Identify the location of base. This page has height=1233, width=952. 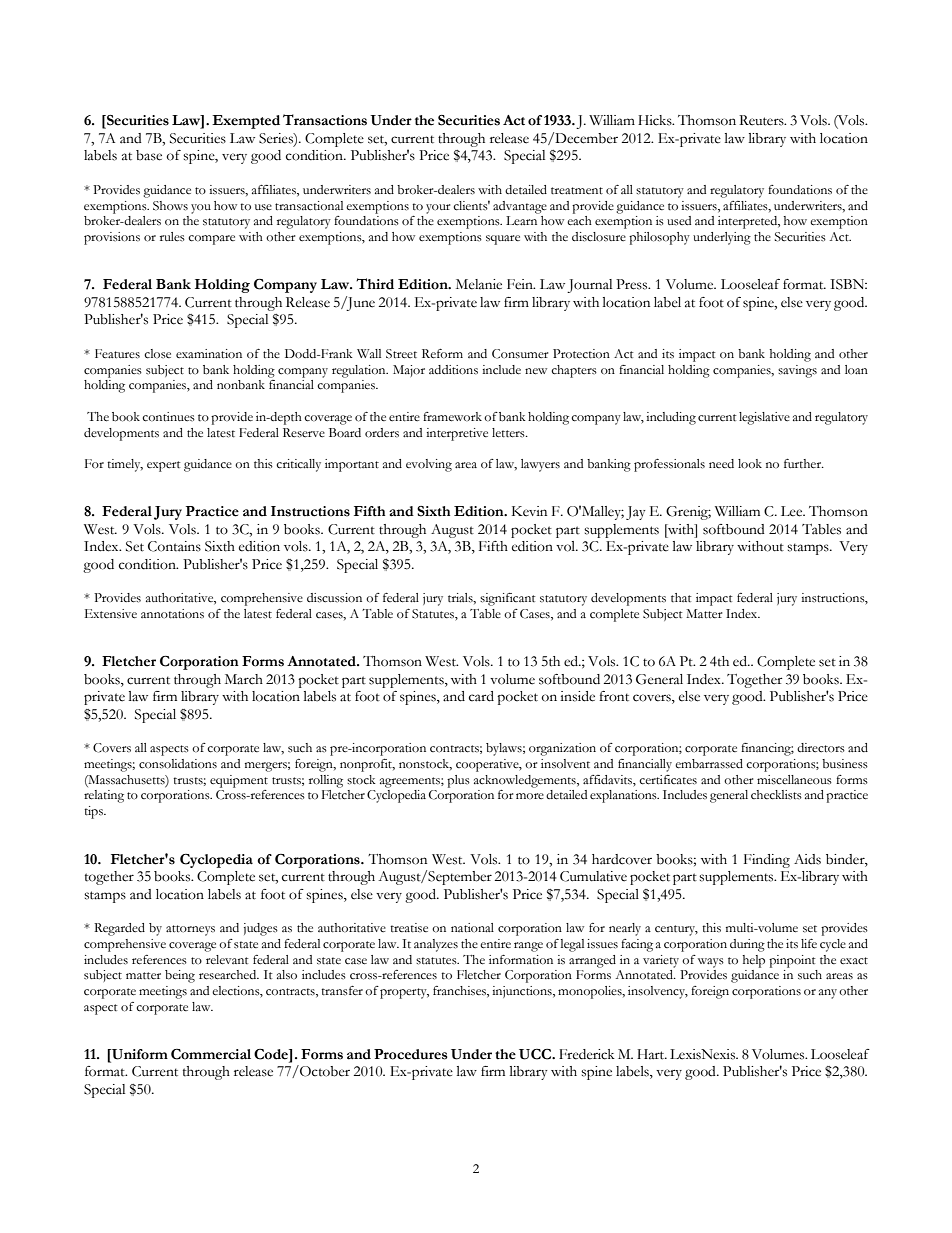
(149, 155).
